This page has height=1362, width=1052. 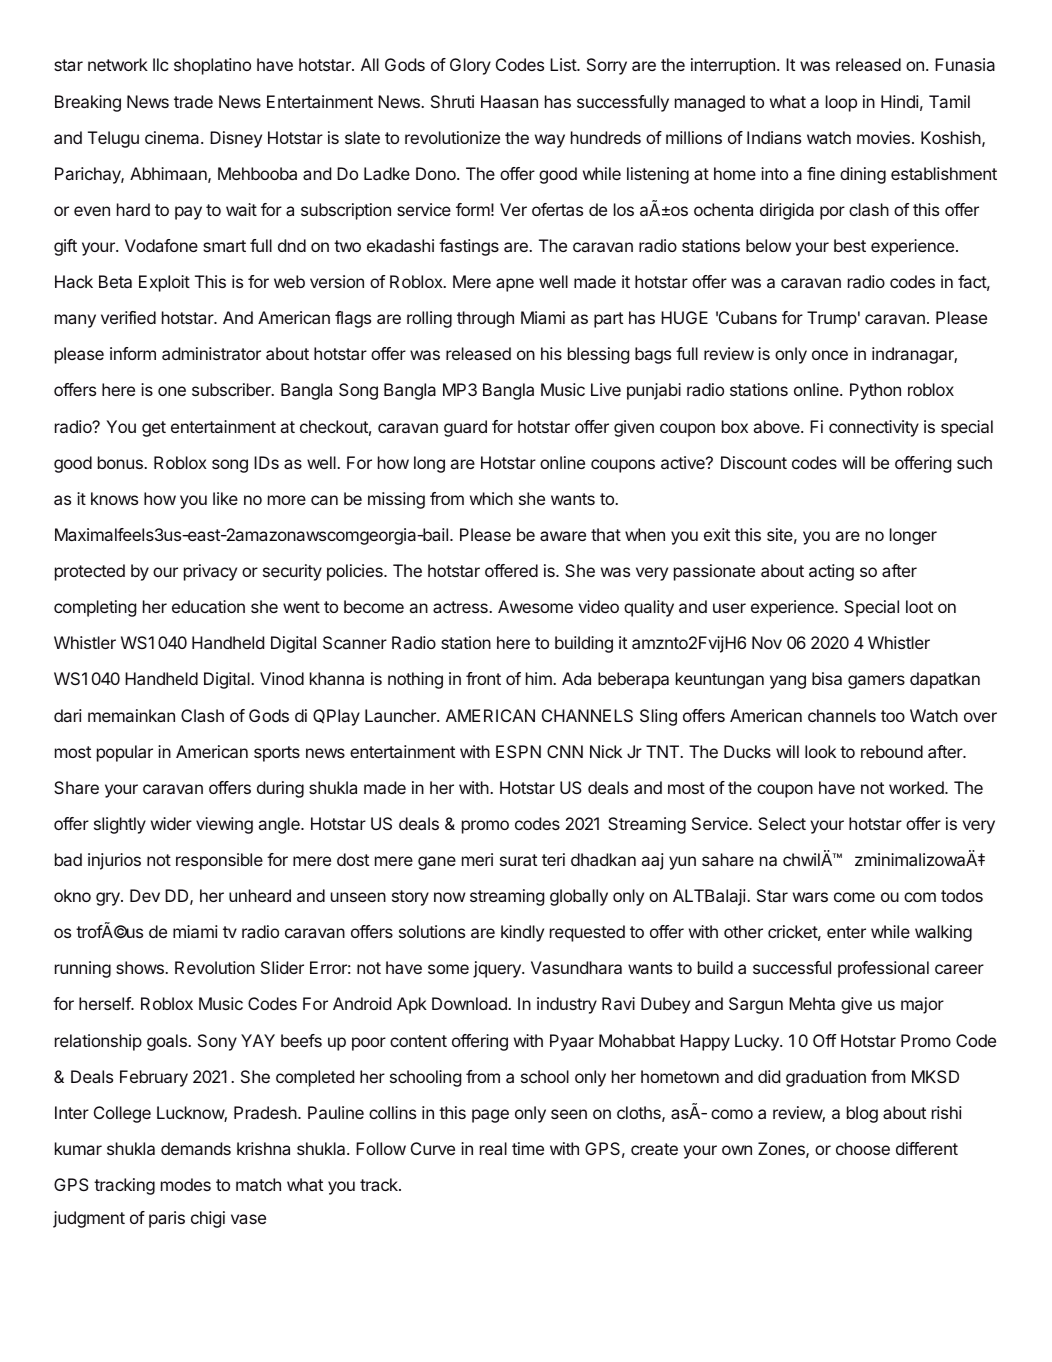 What do you see at coordinates (171, 823) in the page?
I see `wider` at bounding box center [171, 823].
